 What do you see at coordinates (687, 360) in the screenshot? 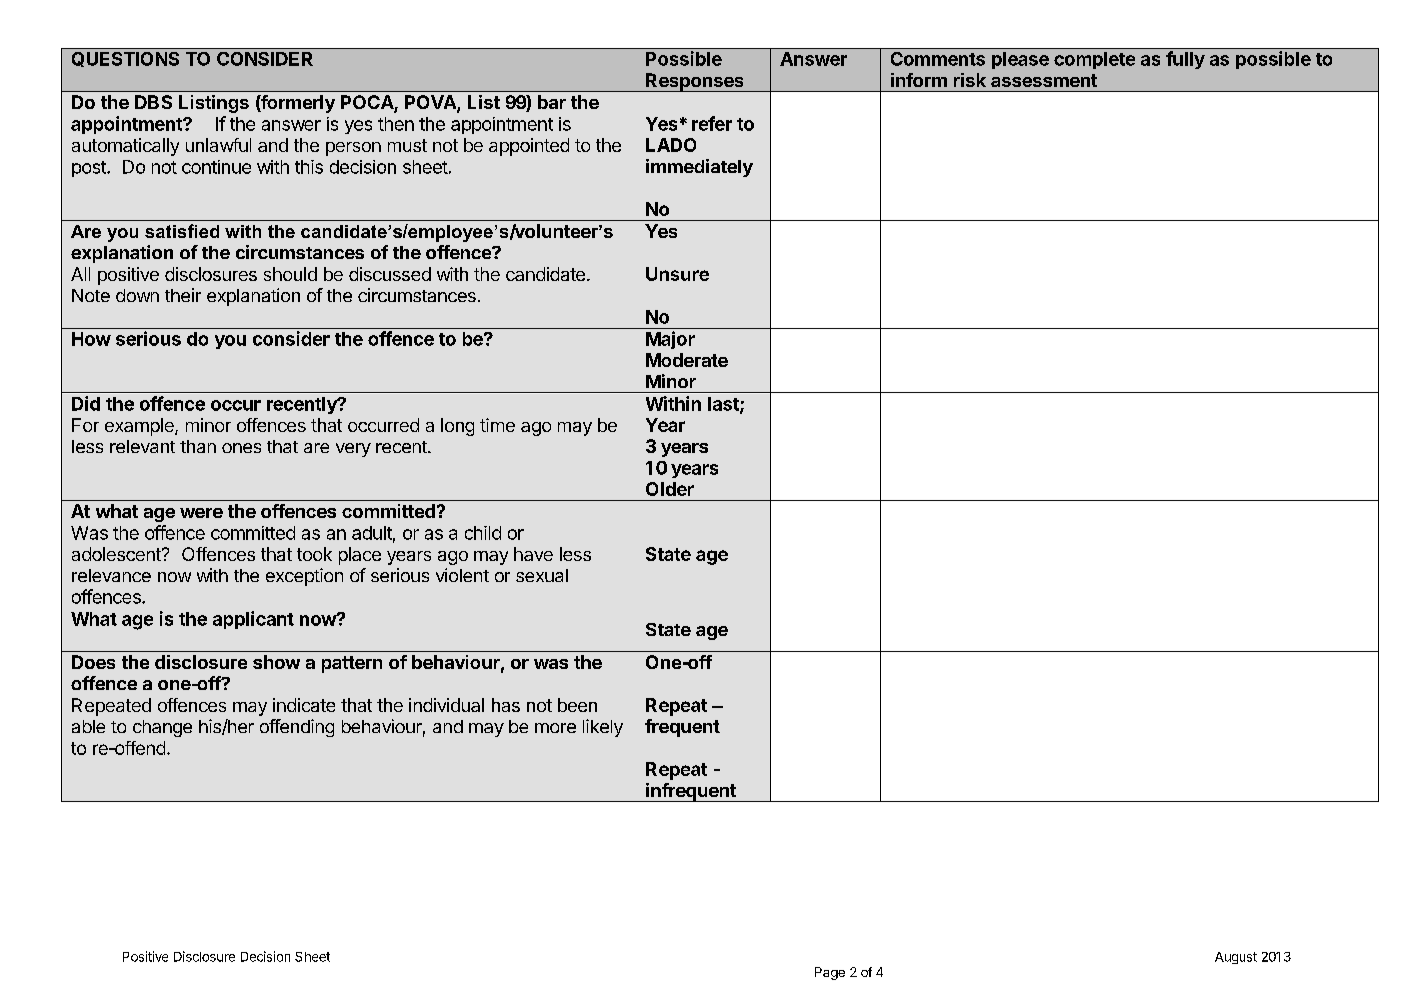
I see `Moderate` at bounding box center [687, 360].
